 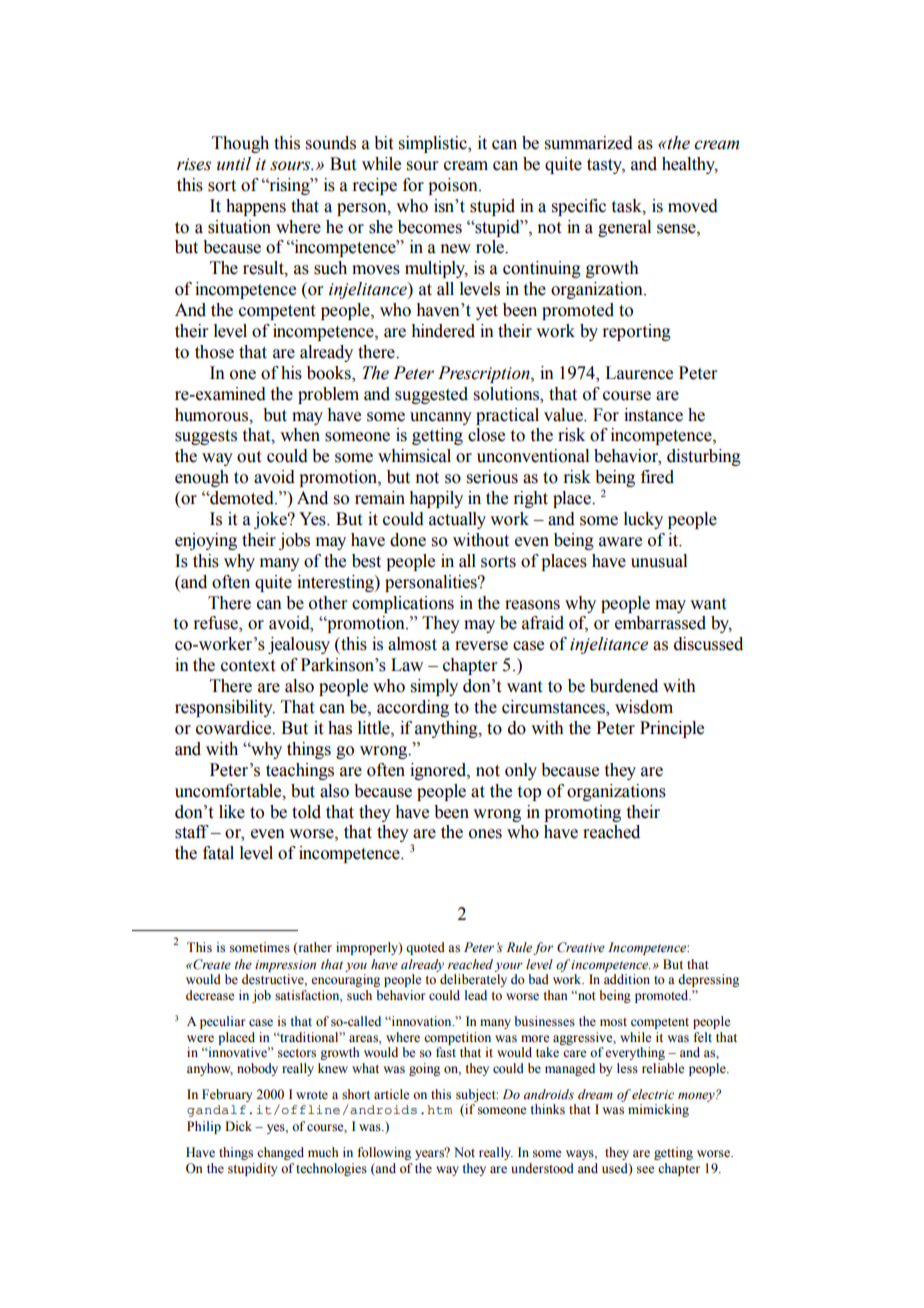 I want to click on changed, so click(x=280, y=1153).
